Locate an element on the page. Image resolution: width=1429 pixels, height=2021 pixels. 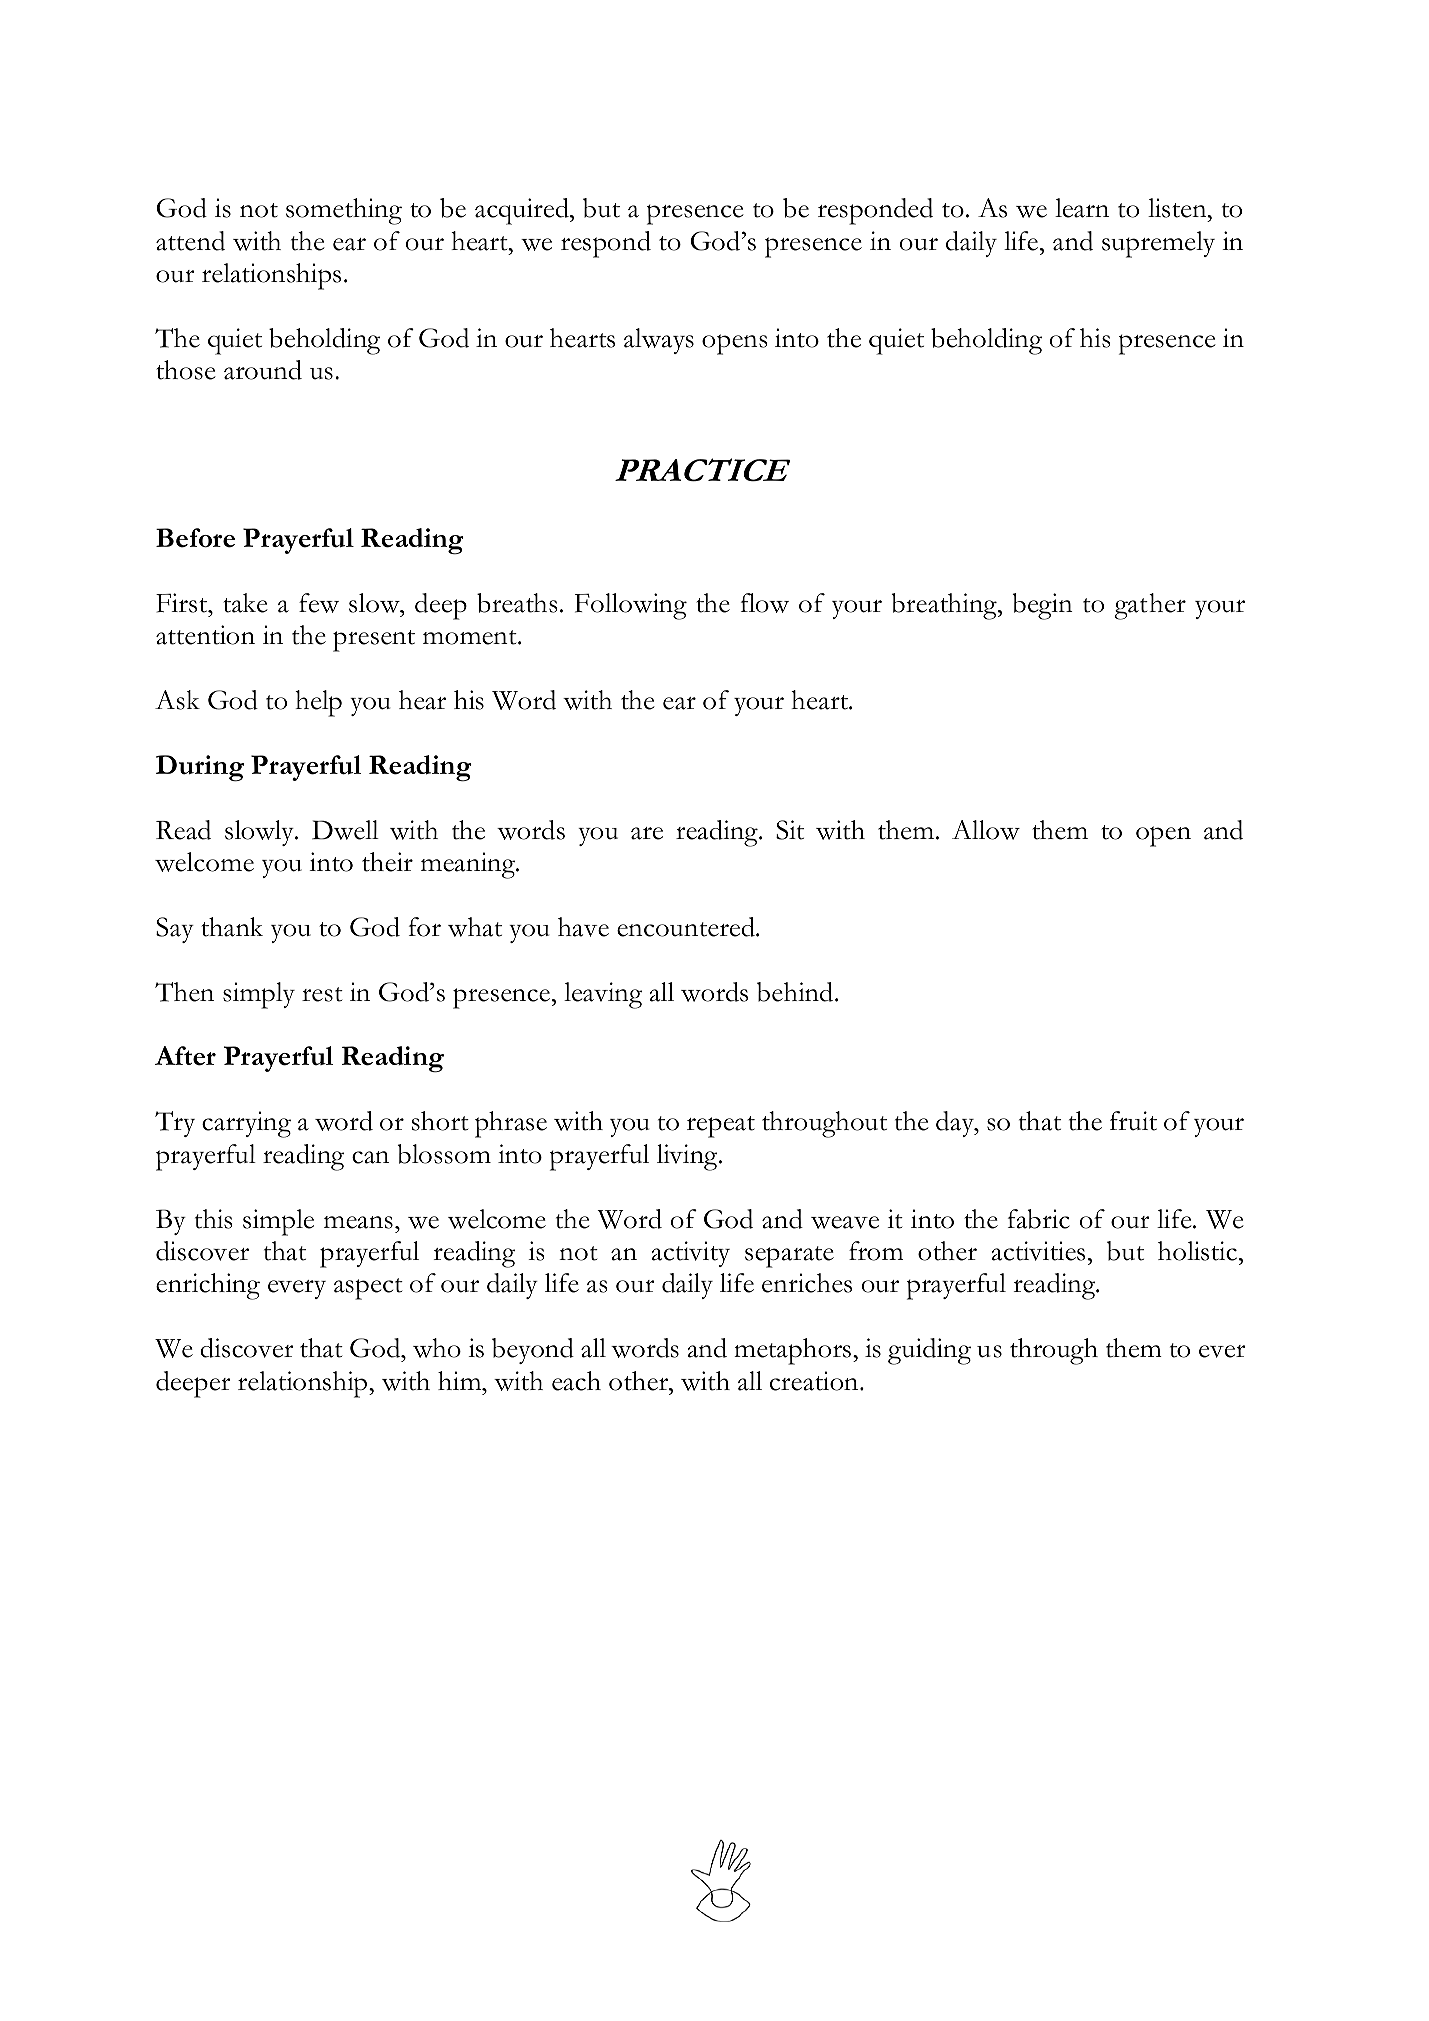
rest is located at coordinates (322, 994).
